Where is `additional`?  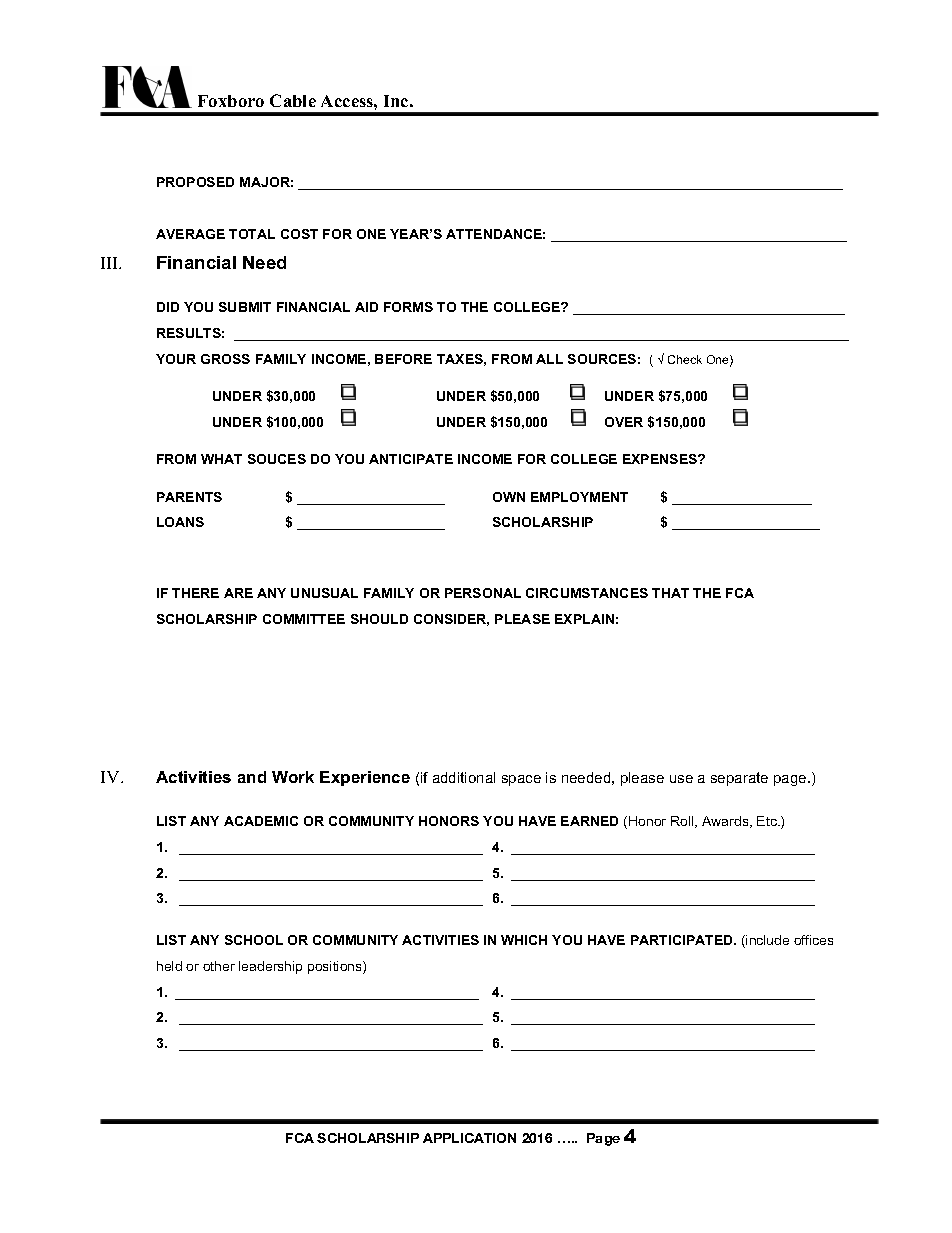
additional is located at coordinates (464, 777).
